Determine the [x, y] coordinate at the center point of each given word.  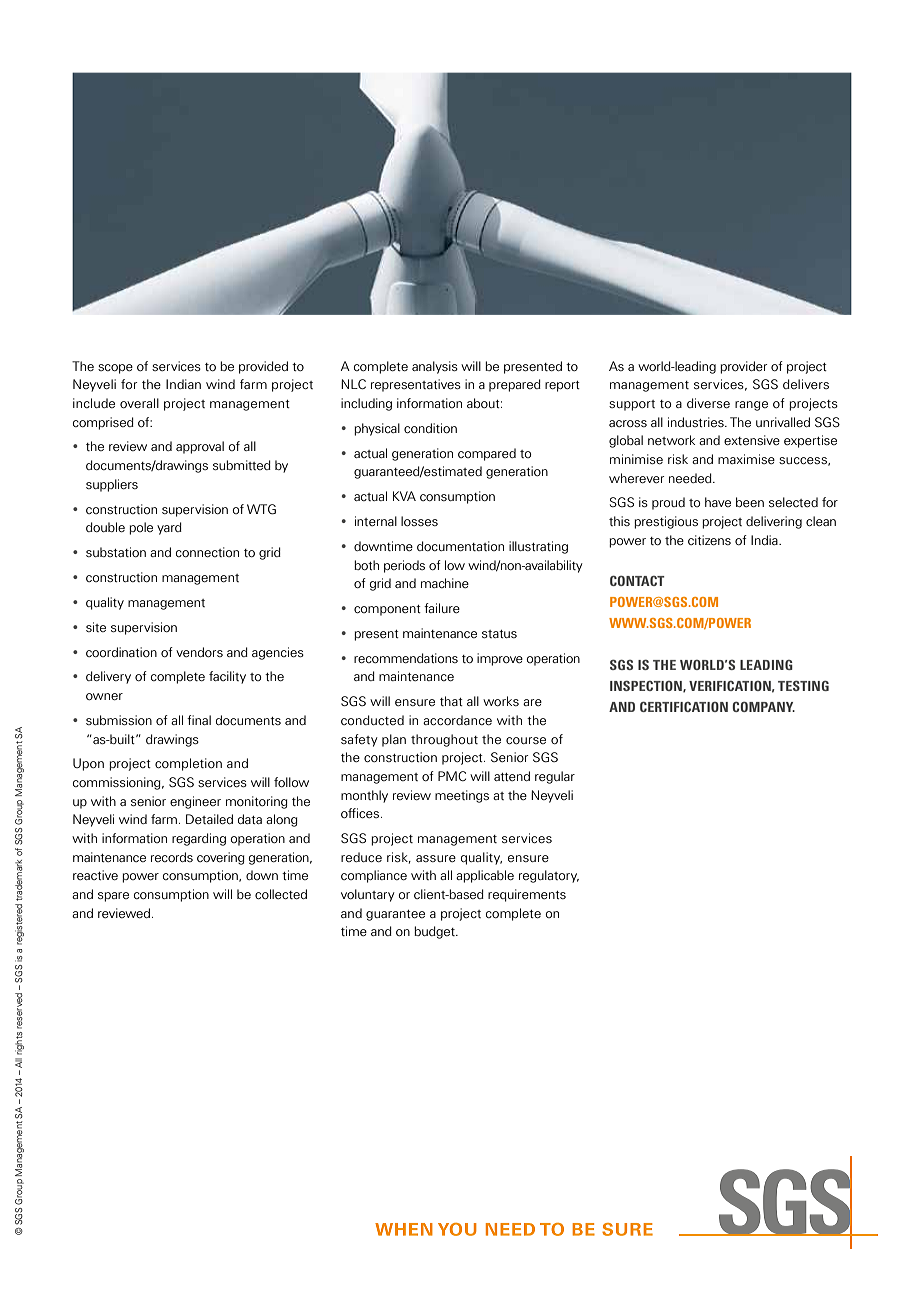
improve [500, 659]
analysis [435, 367]
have [718, 502]
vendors [199, 652]
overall [139, 403]
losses [419, 521]
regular [555, 777]
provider [744, 367]
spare [113, 897]
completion [188, 764]
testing [803, 685]
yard [169, 528]
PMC [452, 776]
